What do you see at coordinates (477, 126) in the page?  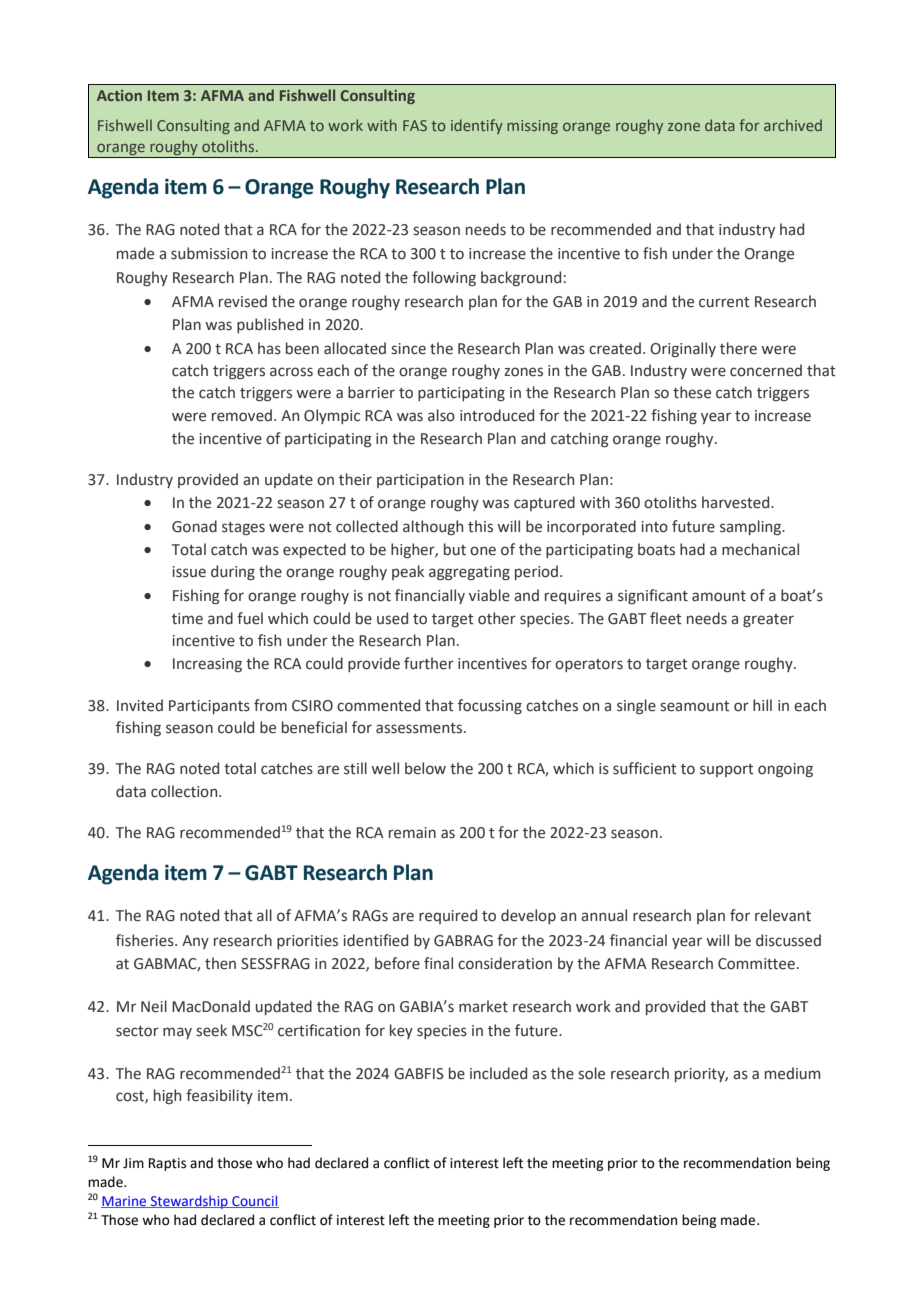 I see `identify` at bounding box center [477, 126].
